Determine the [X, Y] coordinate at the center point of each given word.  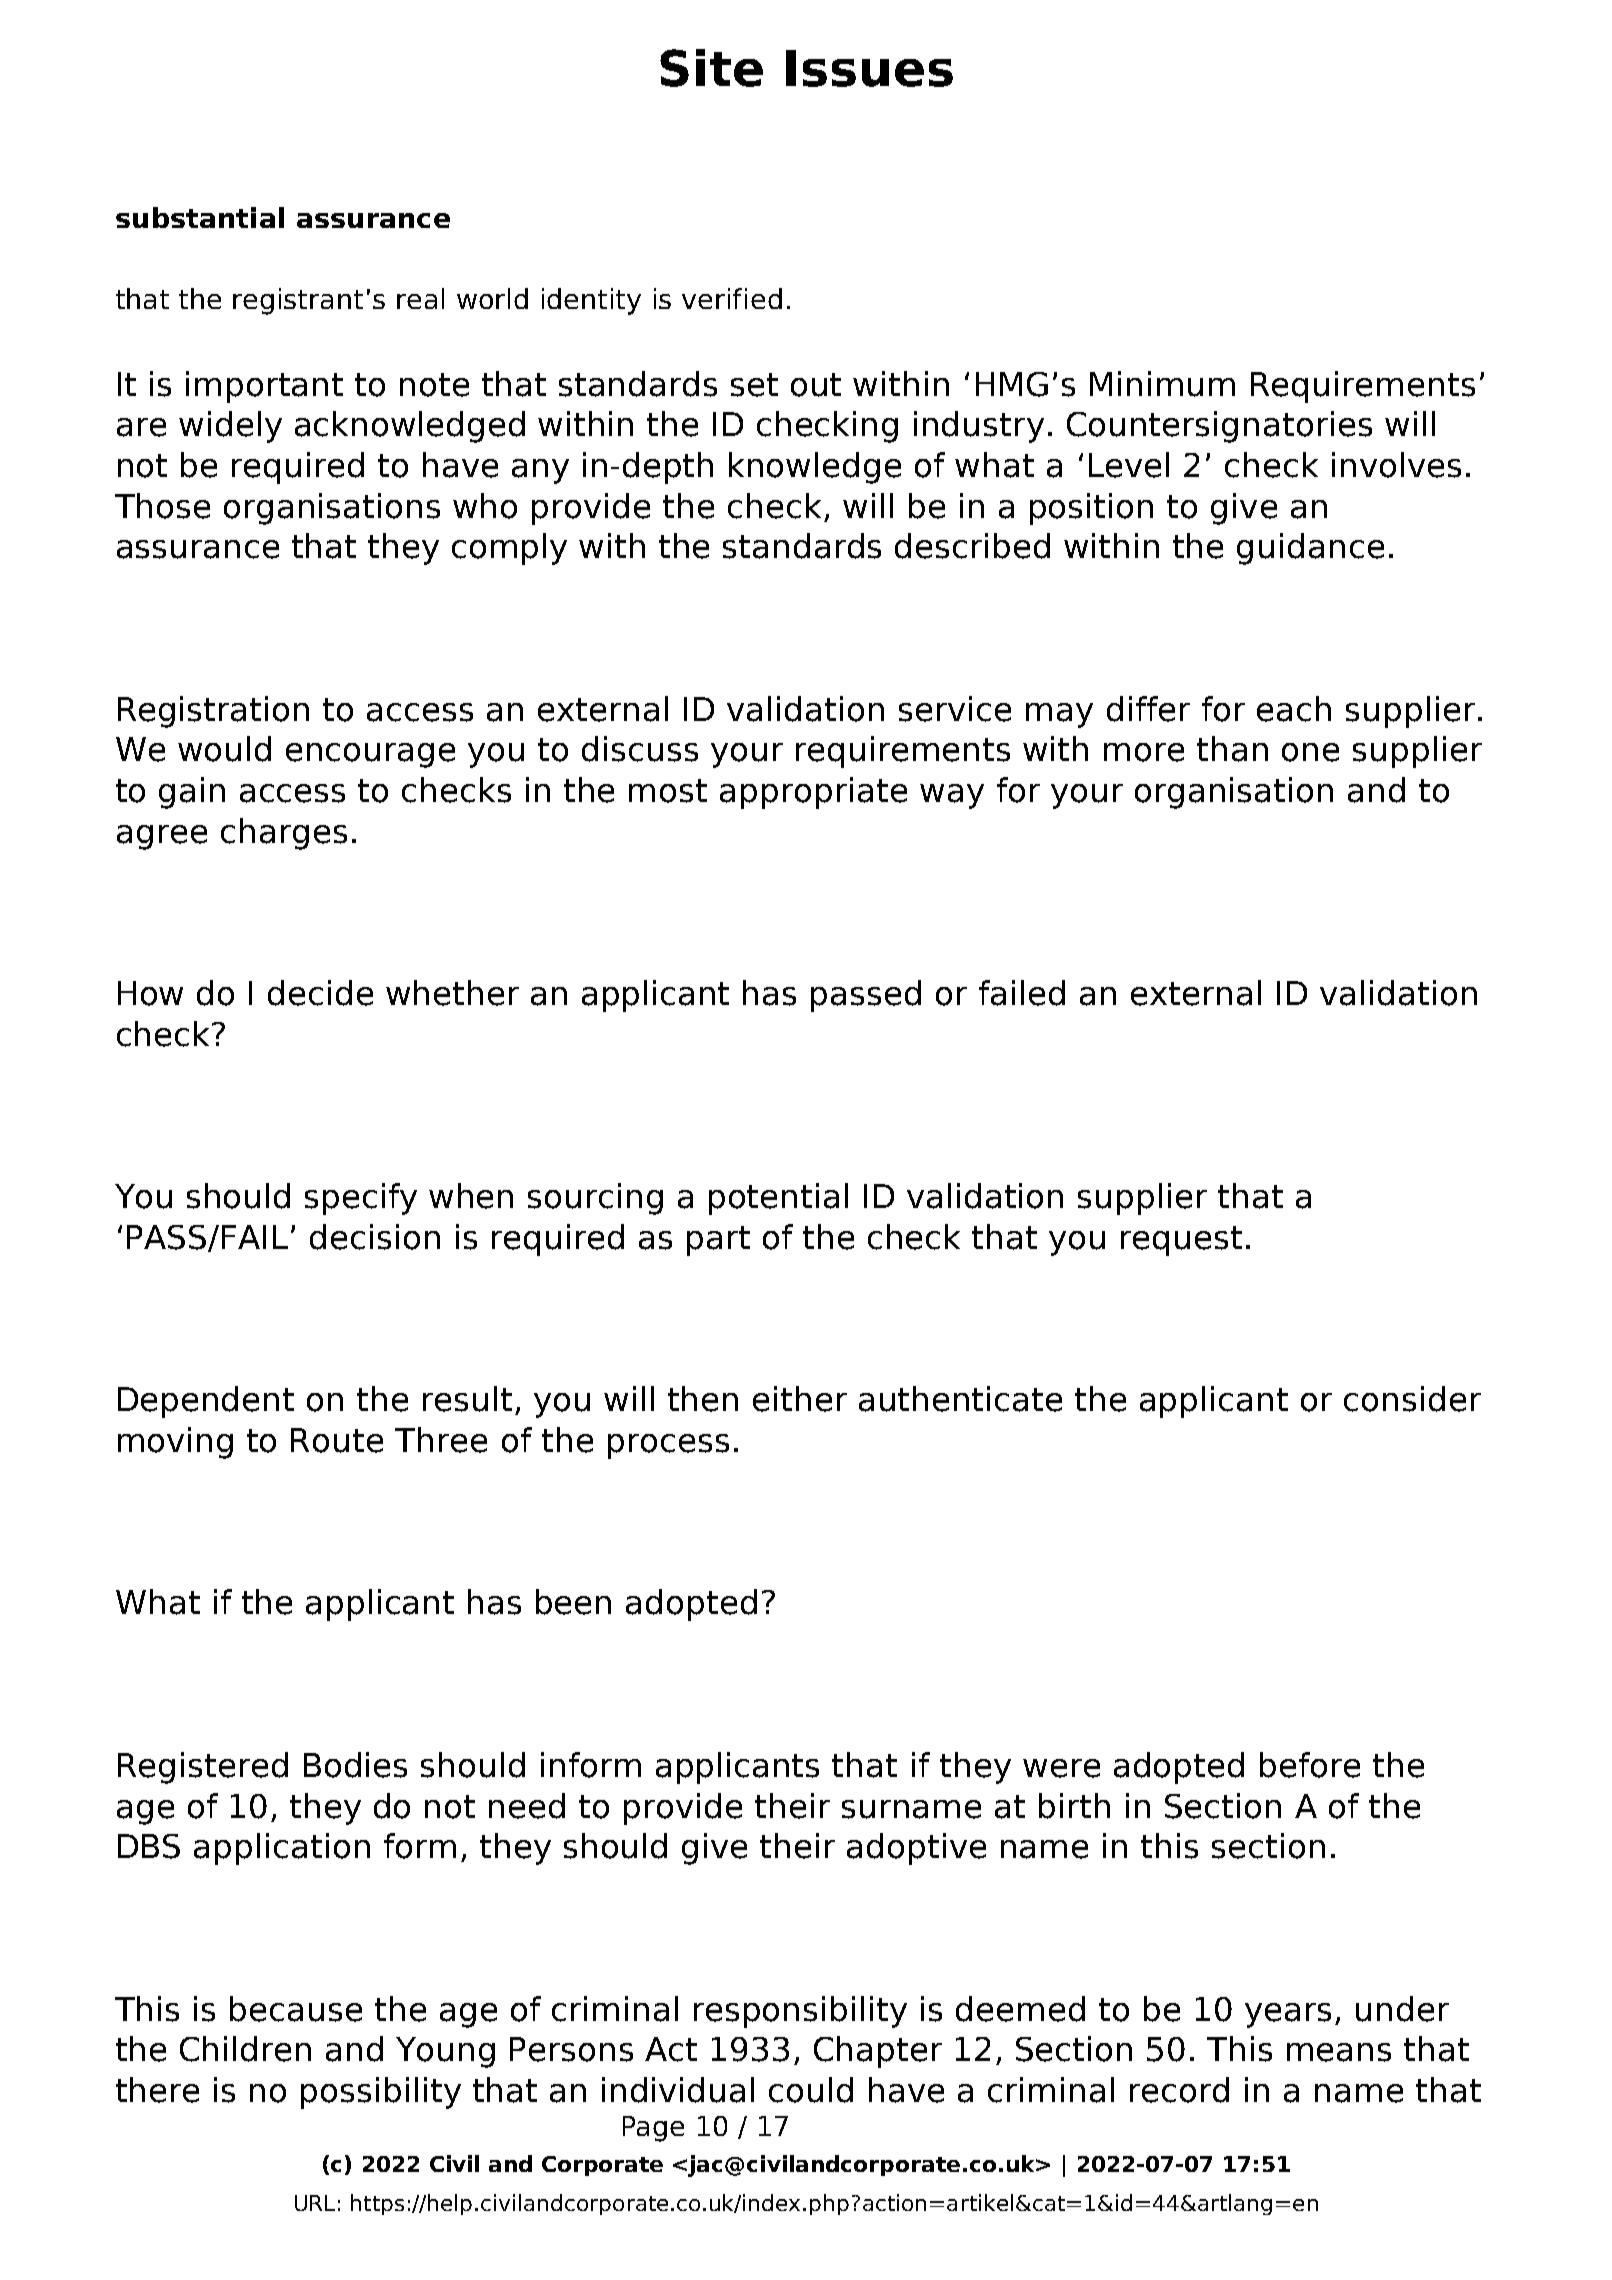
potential [778, 1199]
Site [711, 68]
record [1179, 2090]
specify [361, 1199]
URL [315, 2203]
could [811, 2090]
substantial [200, 217]
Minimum [1162, 384]
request [1181, 1241]
